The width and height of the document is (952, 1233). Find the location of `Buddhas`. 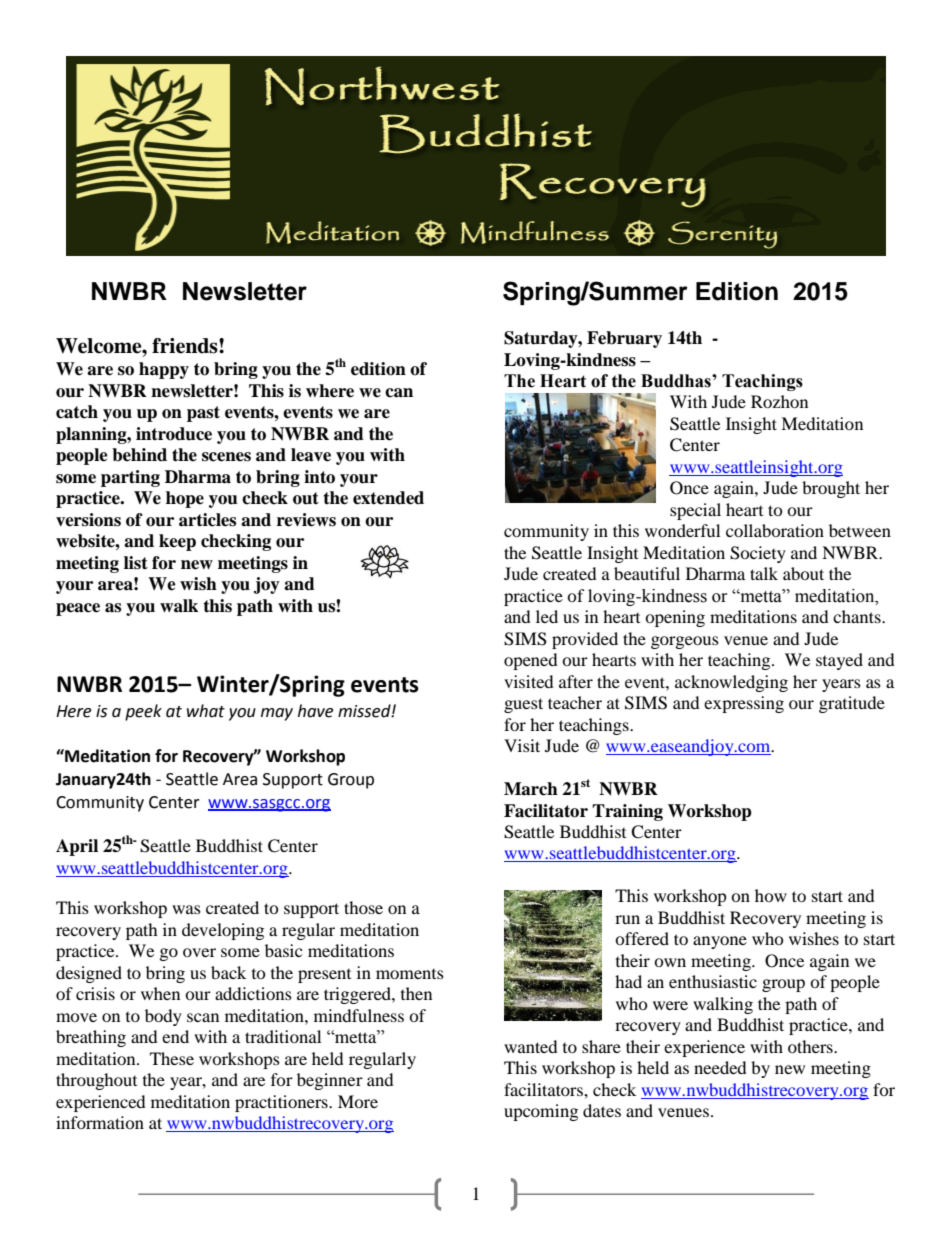

Buddhas is located at coordinates (677, 381).
